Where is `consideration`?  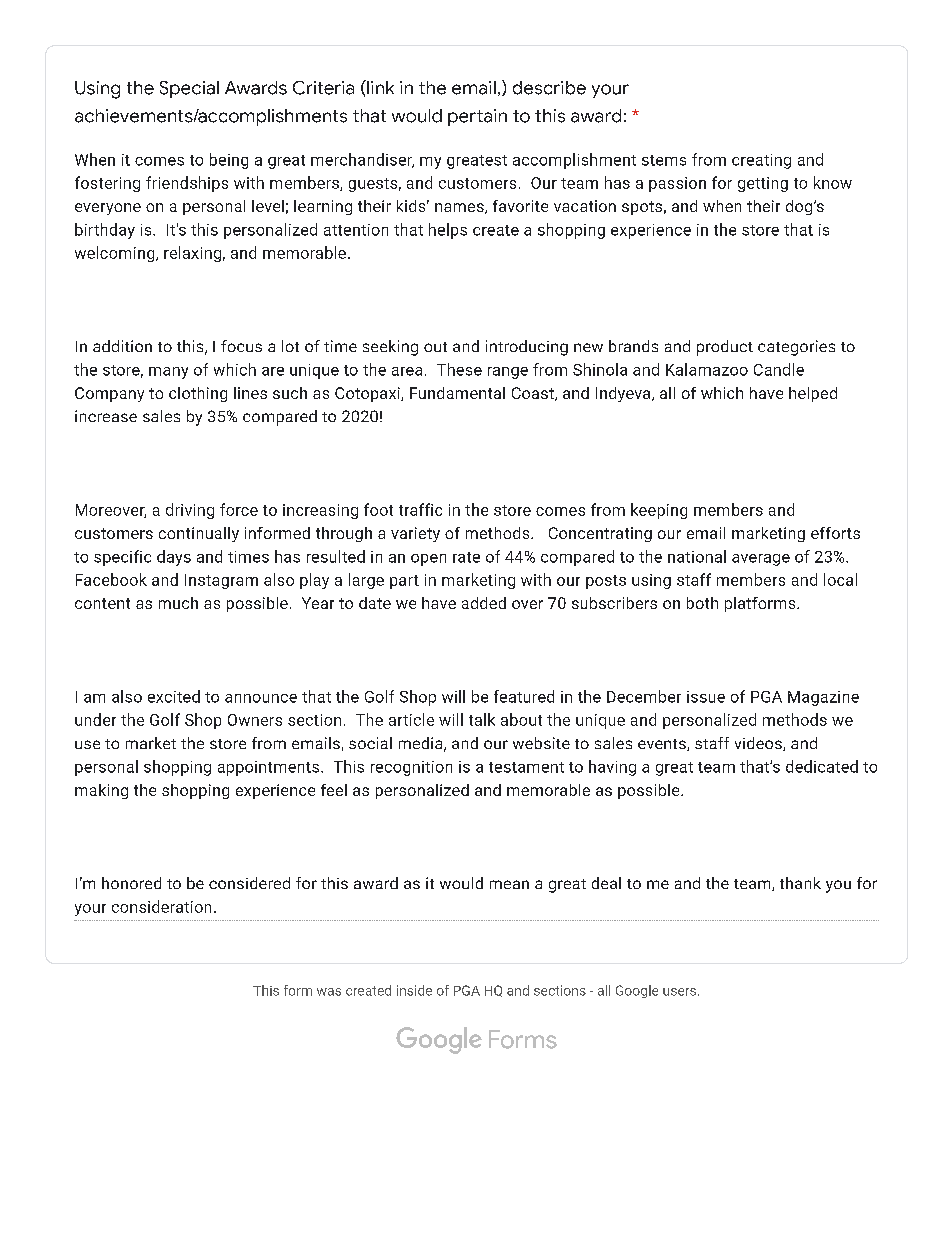
consideration is located at coordinates (161, 906).
